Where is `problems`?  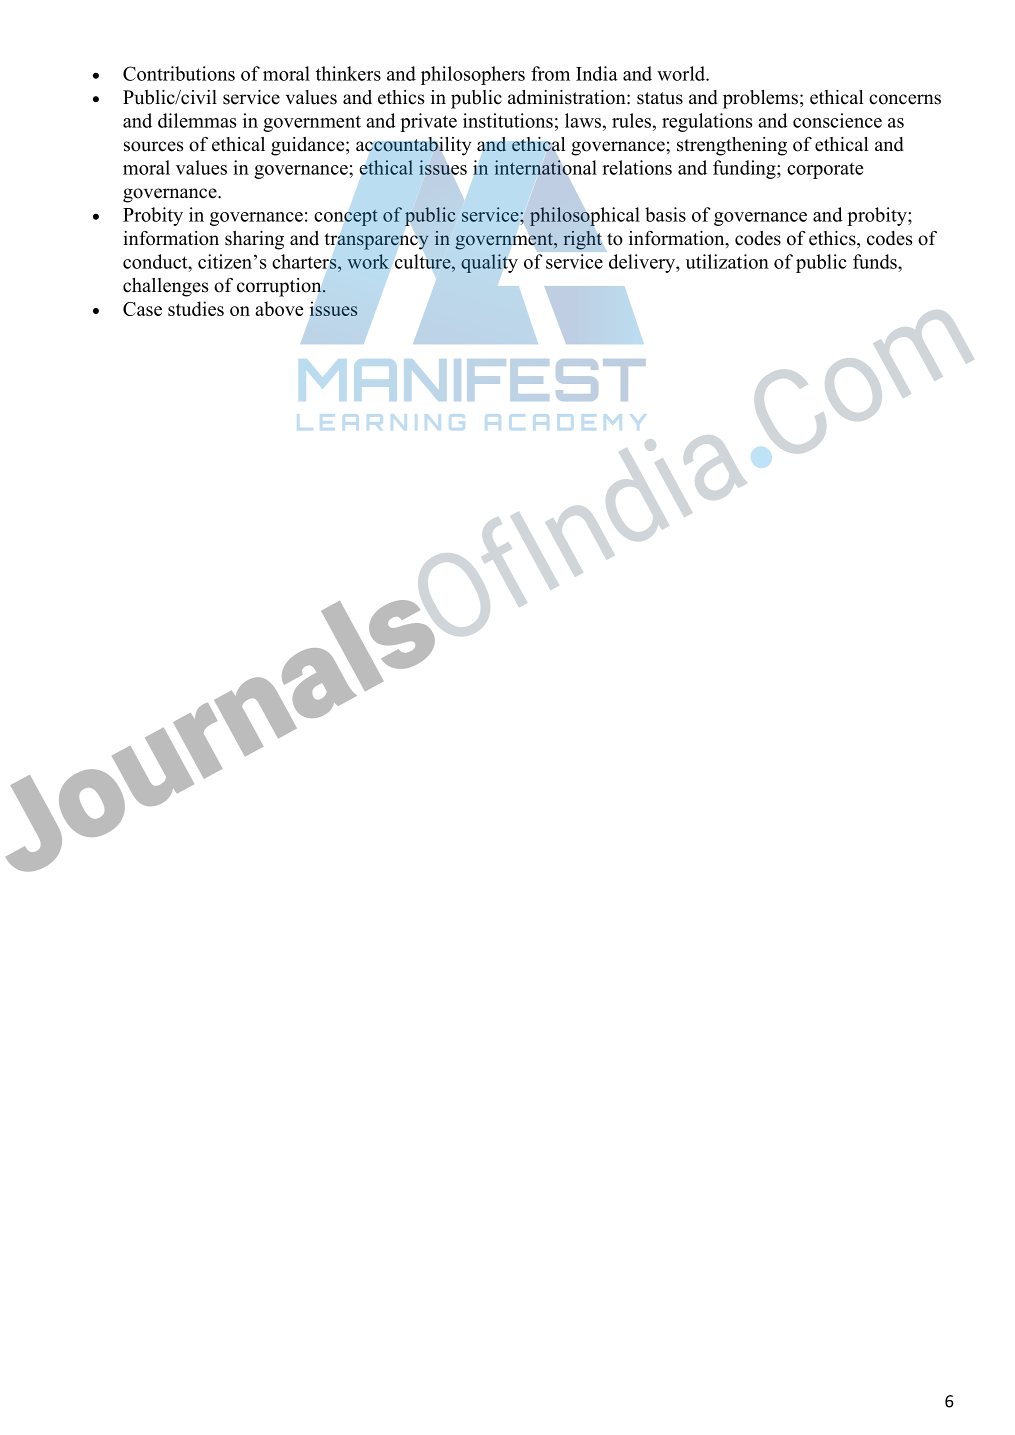
problems is located at coordinates (760, 99).
